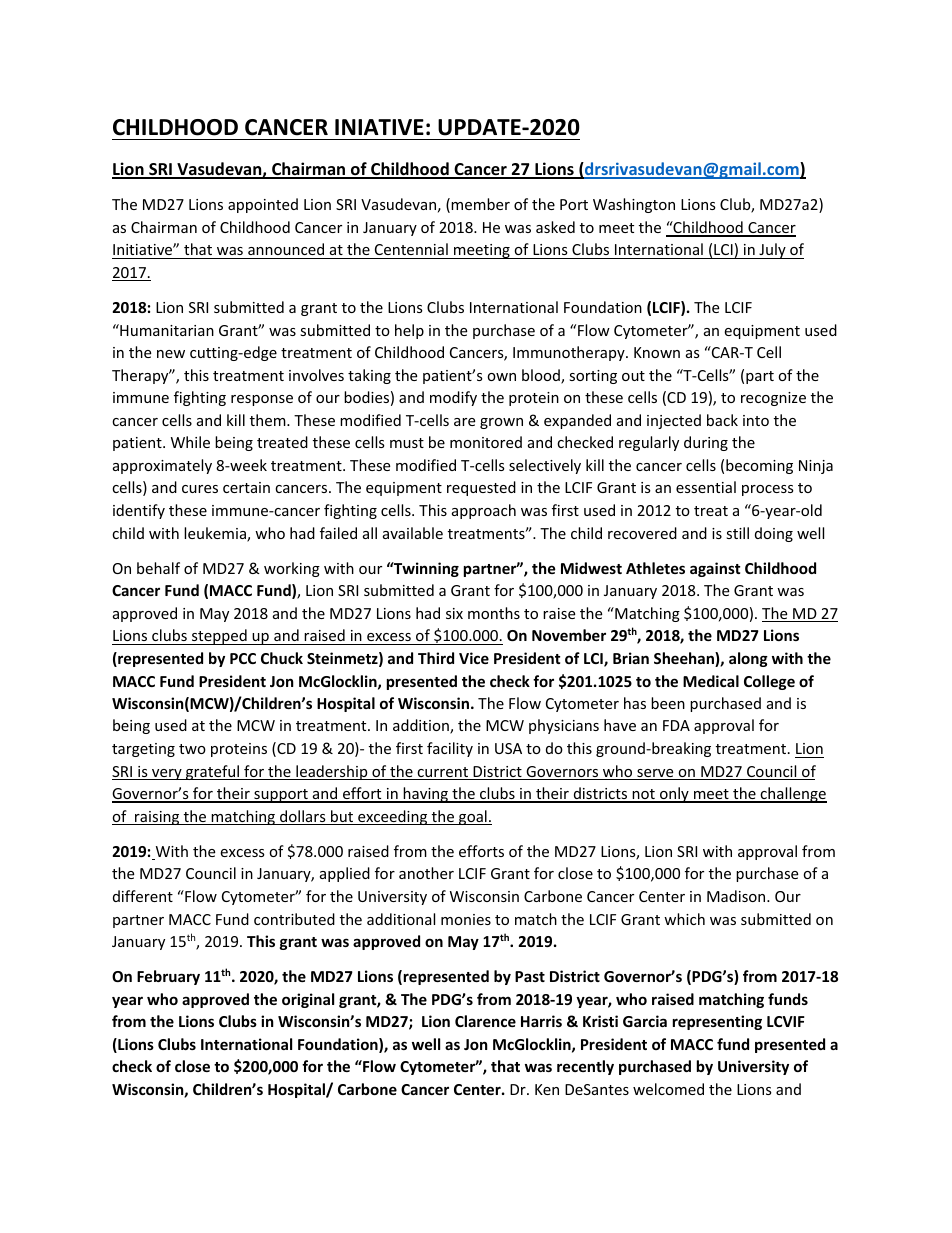  Describe the element at coordinates (737, 896) in the image. I see `Madison` at that location.
